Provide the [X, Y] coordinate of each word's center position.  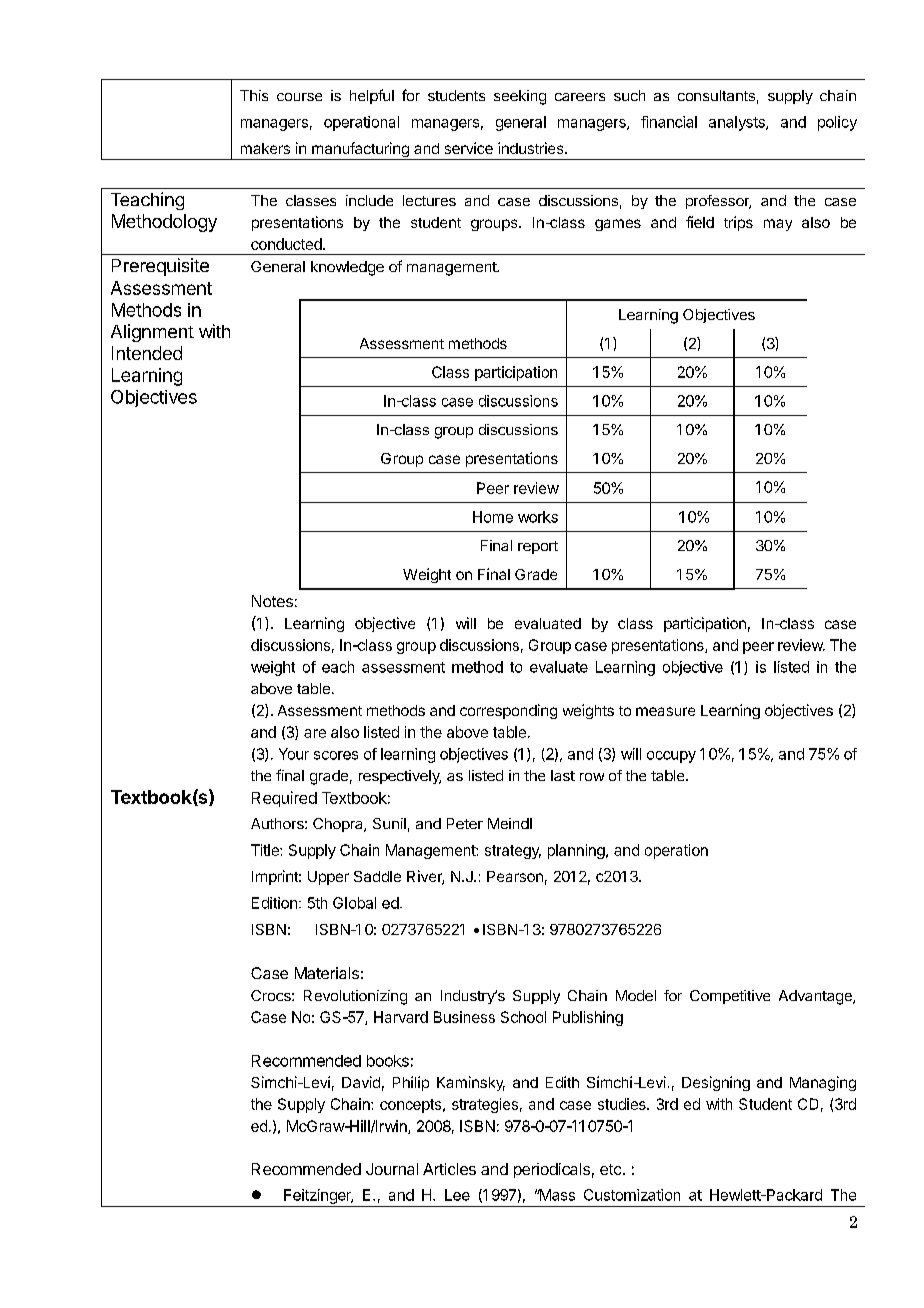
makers [265, 148]
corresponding [508, 711]
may [778, 225]
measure [665, 711]
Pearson [515, 876]
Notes [272, 601]
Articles [449, 1169]
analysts [738, 123]
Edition [274, 903]
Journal [392, 1169]
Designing [716, 1083]
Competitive [730, 997]
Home [493, 517]
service [469, 148]
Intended [147, 353]
